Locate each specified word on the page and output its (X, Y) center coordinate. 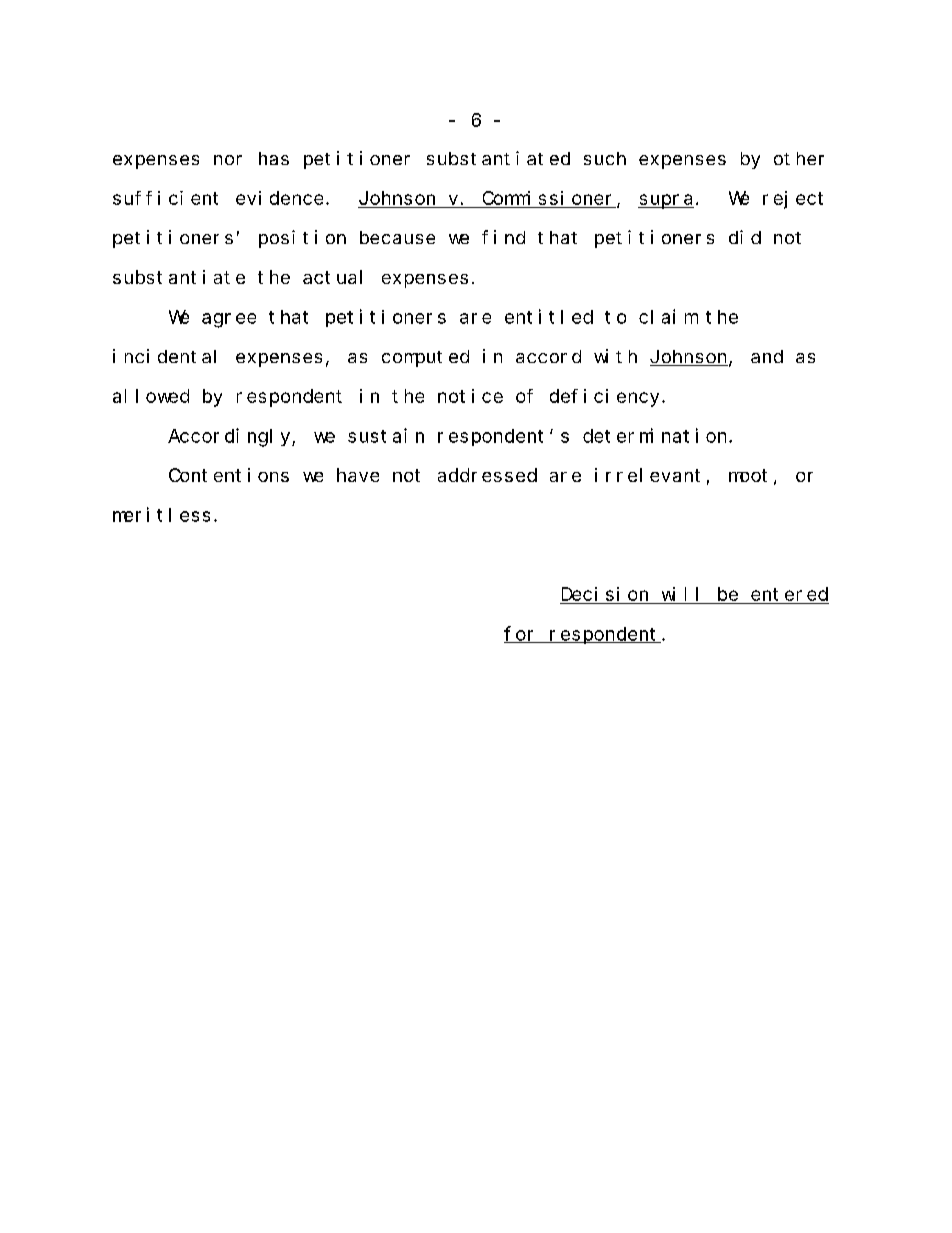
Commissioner (549, 199)
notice (470, 396)
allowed (151, 396)
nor (228, 160)
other (799, 158)
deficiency (606, 398)
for (521, 634)
